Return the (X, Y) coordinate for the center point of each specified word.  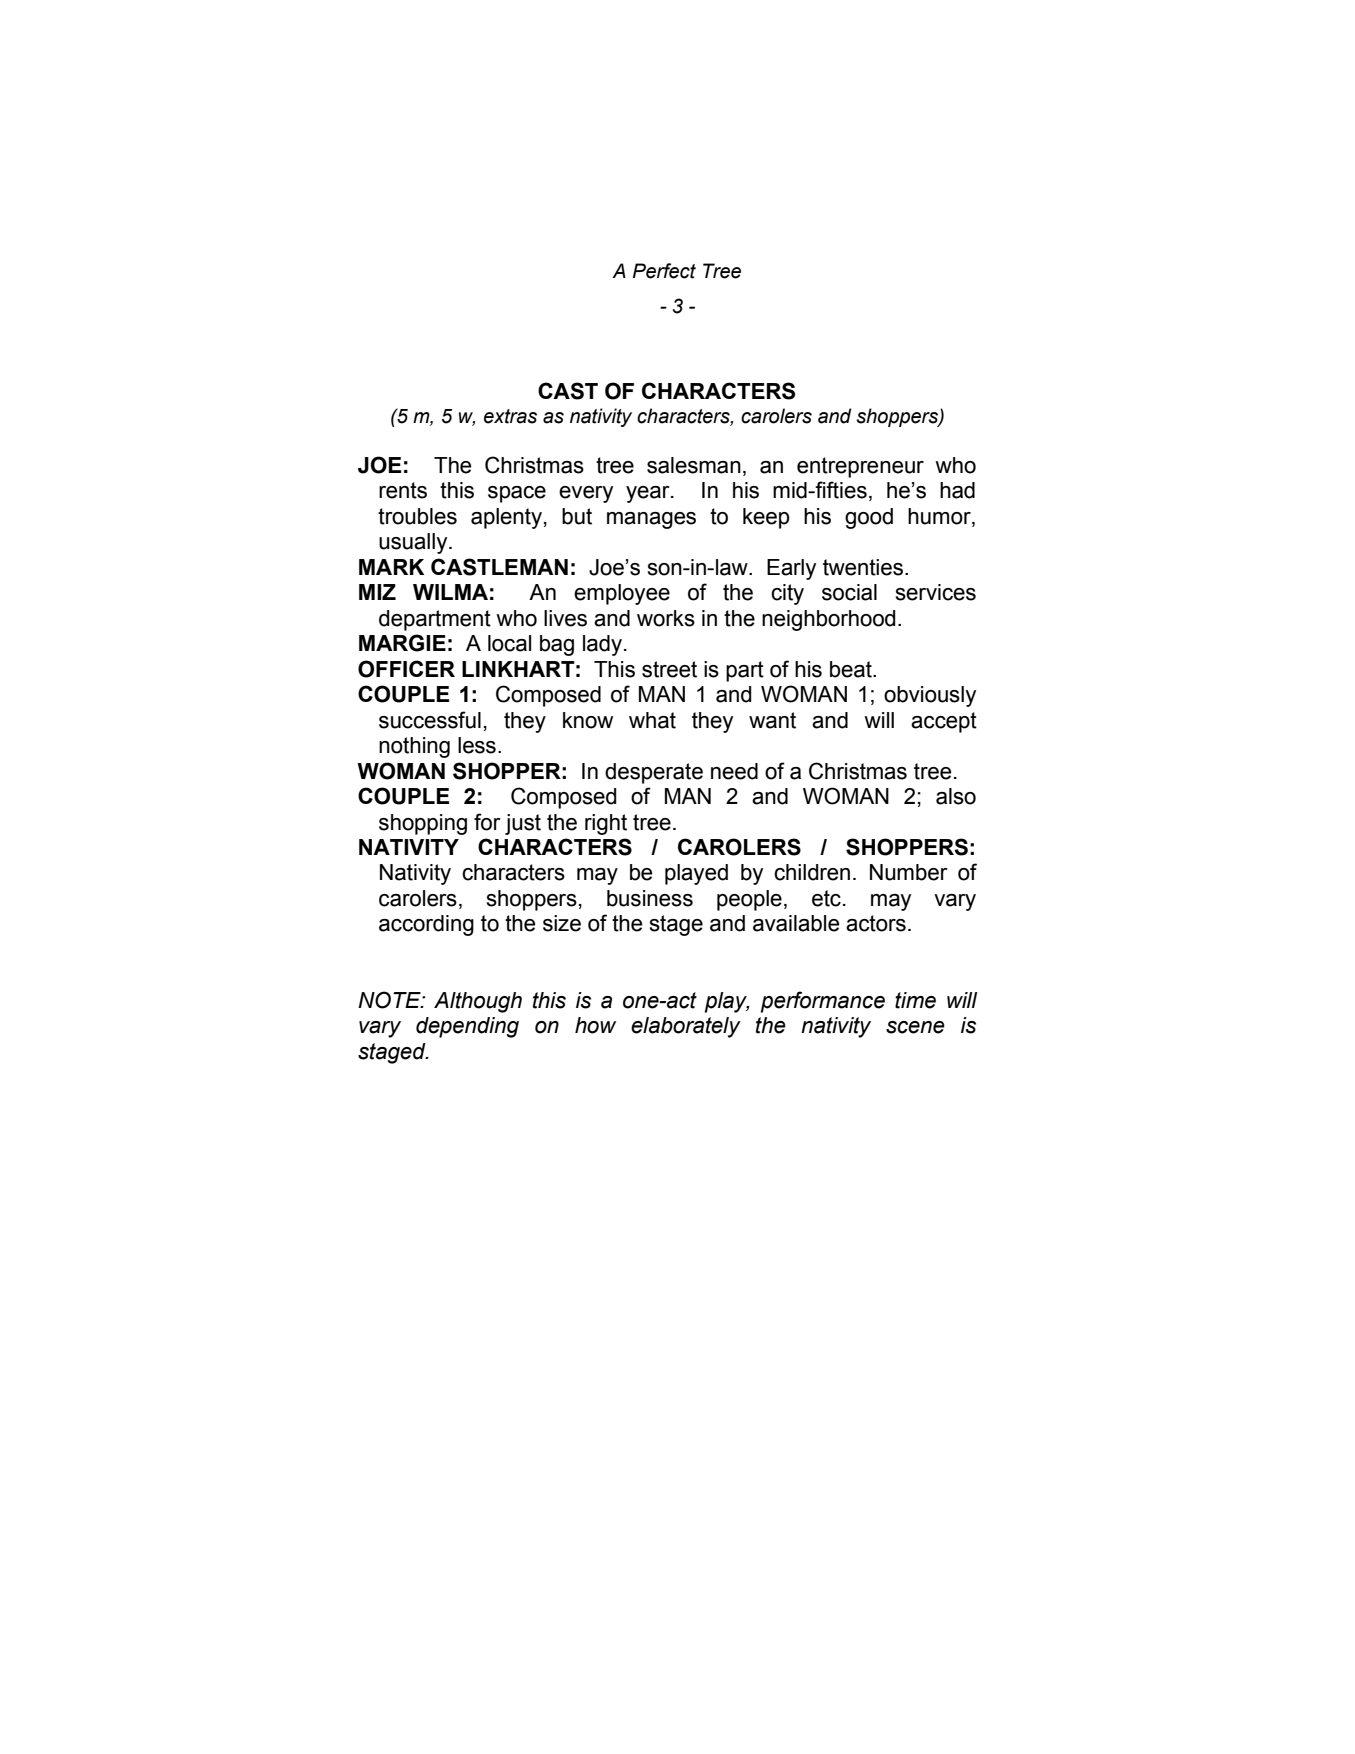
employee (622, 594)
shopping (423, 824)
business (650, 898)
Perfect (664, 271)
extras (510, 416)
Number (909, 872)
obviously (930, 696)
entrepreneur (860, 467)
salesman (694, 465)
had (957, 490)
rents (403, 490)
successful (430, 720)
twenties (863, 567)
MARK (391, 567)
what (652, 720)
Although (478, 1002)
